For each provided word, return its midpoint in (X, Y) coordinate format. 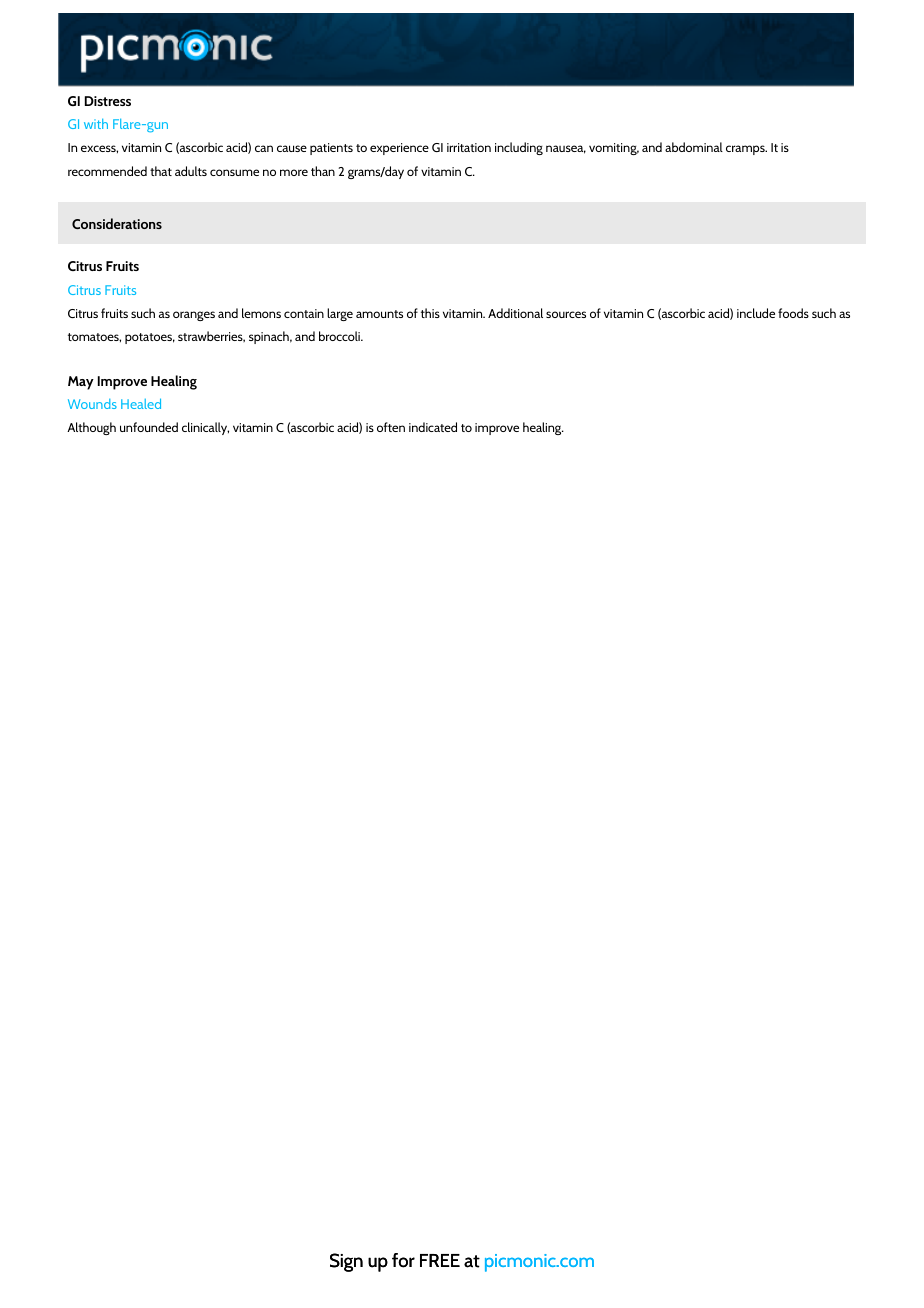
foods (793, 313)
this (430, 313)
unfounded (149, 427)
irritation (469, 147)
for (403, 1260)
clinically (205, 428)
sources (566, 314)
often (391, 427)
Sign (346, 1262)
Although (91, 428)
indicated (433, 427)
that (161, 171)
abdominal (694, 147)
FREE (440, 1260)
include (756, 313)
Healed (141, 403)
